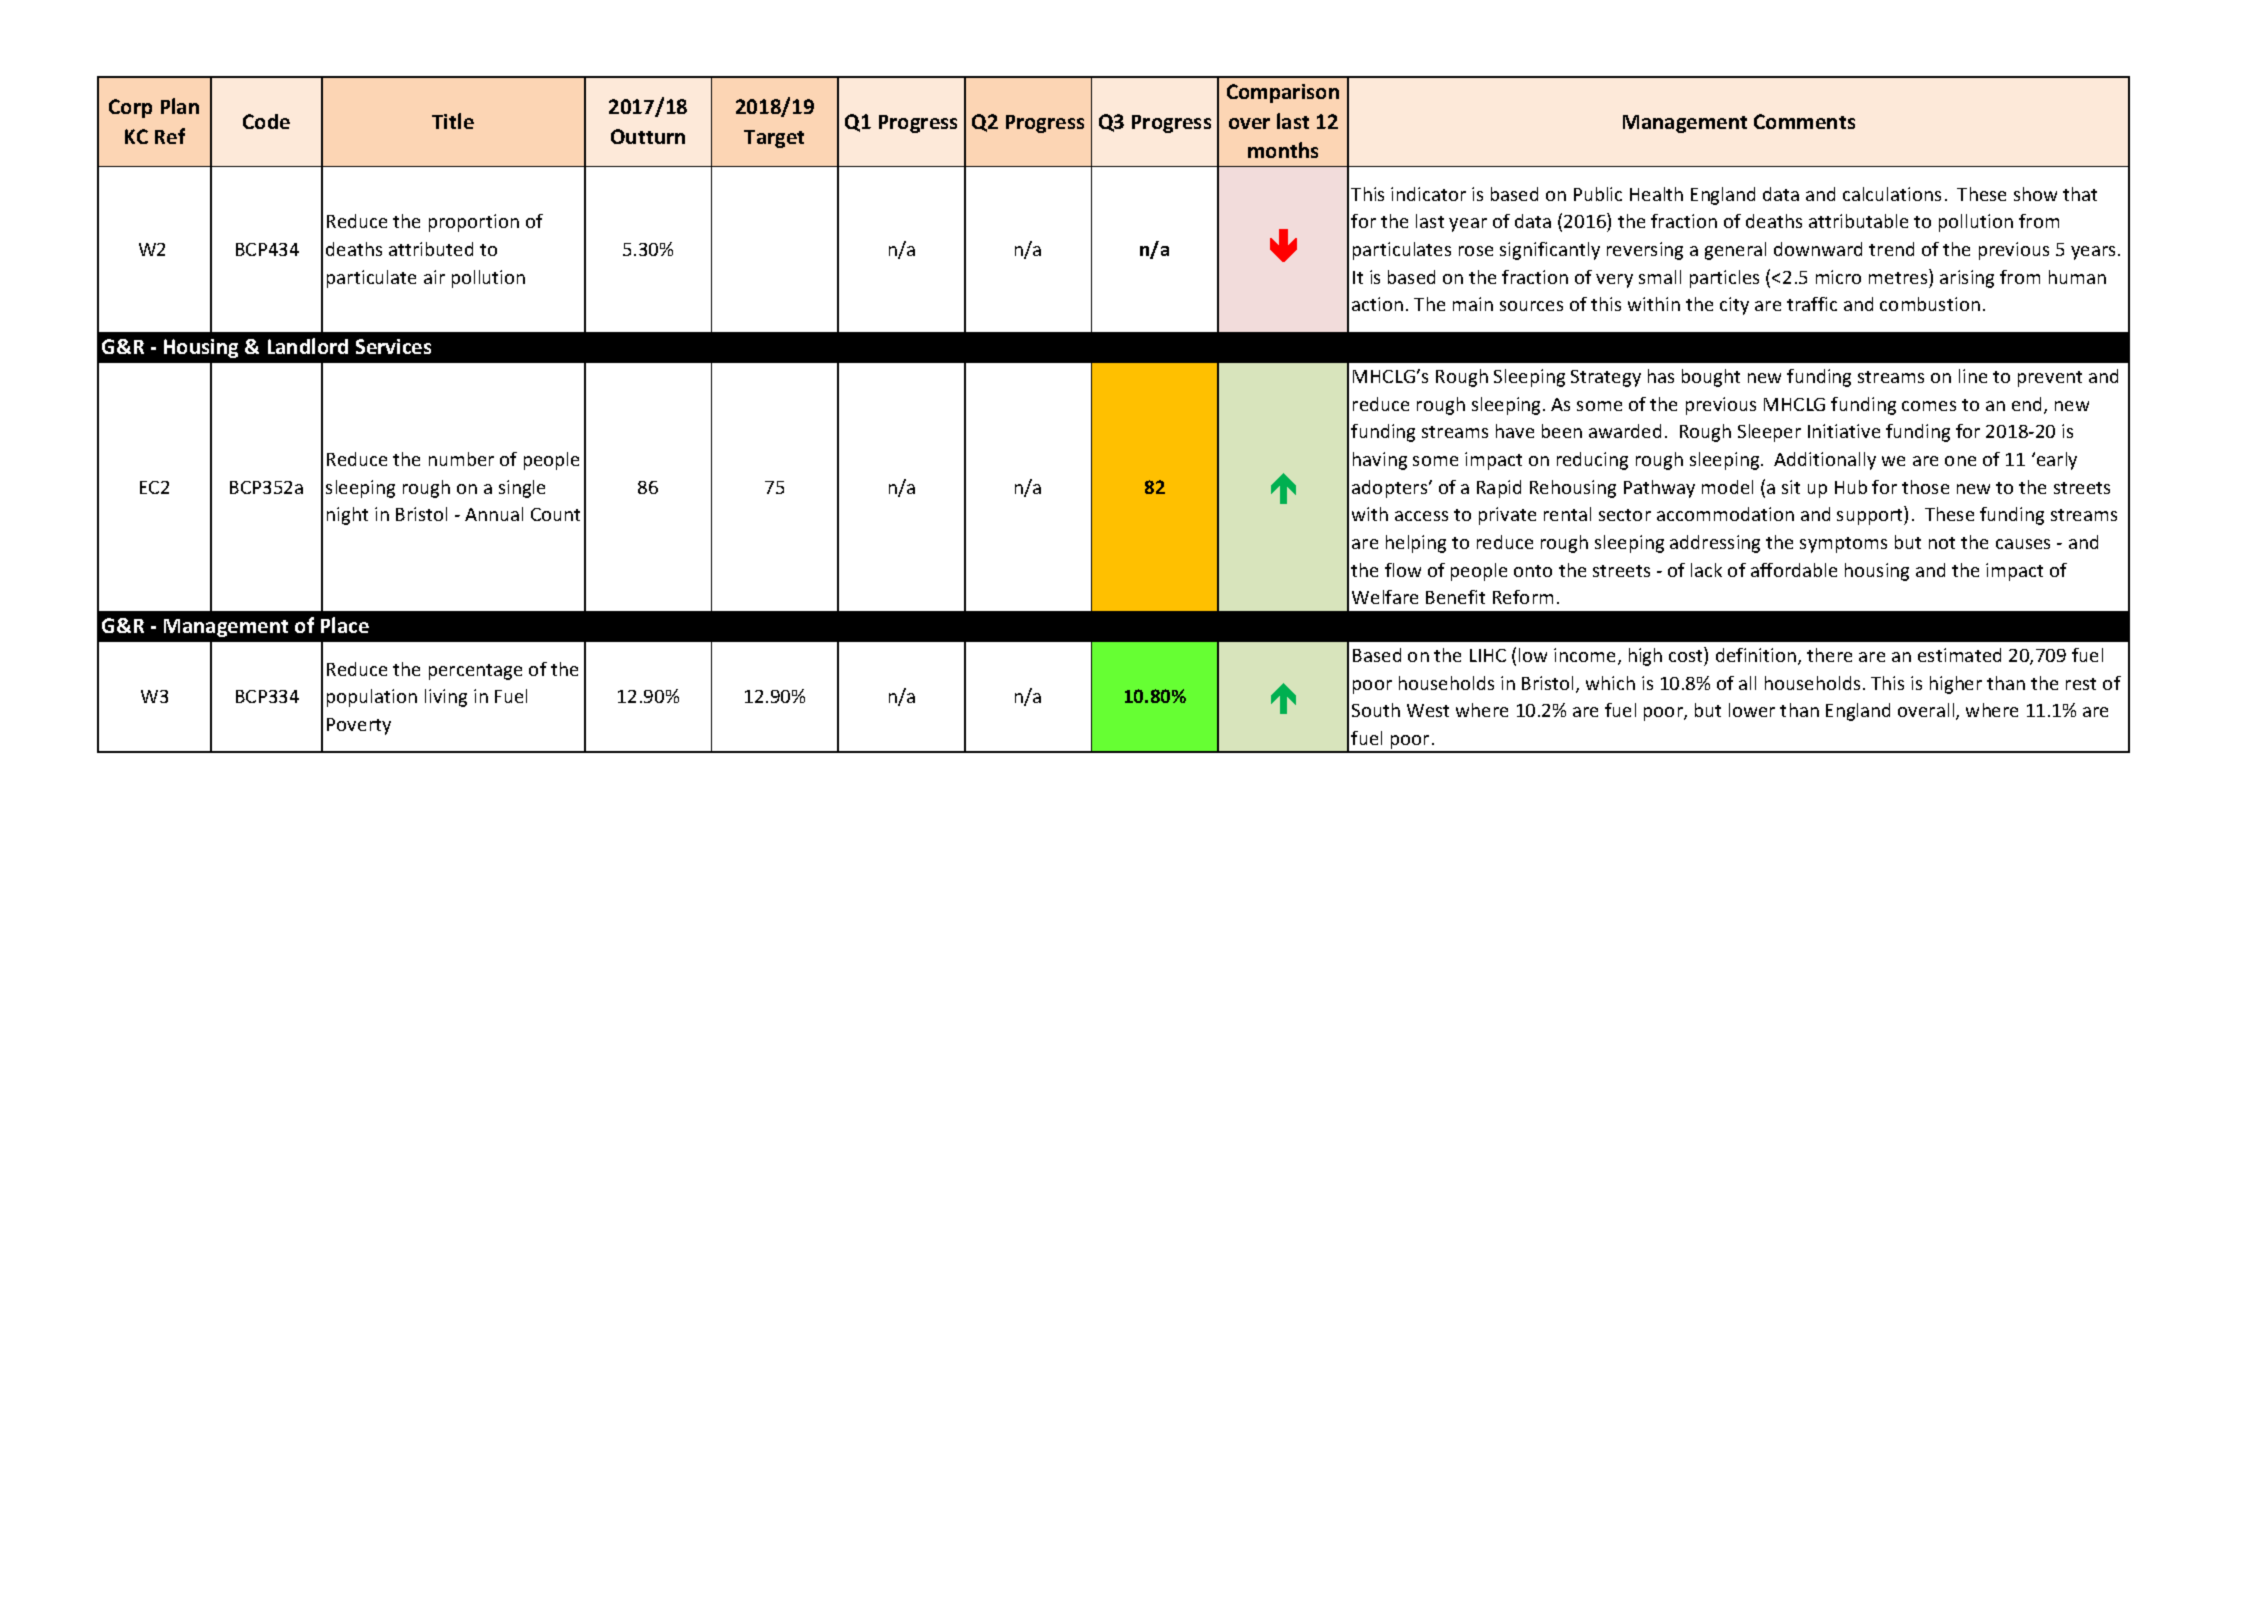  Describe the element at coordinates (372, 698) in the screenshot. I see `population` at that location.
